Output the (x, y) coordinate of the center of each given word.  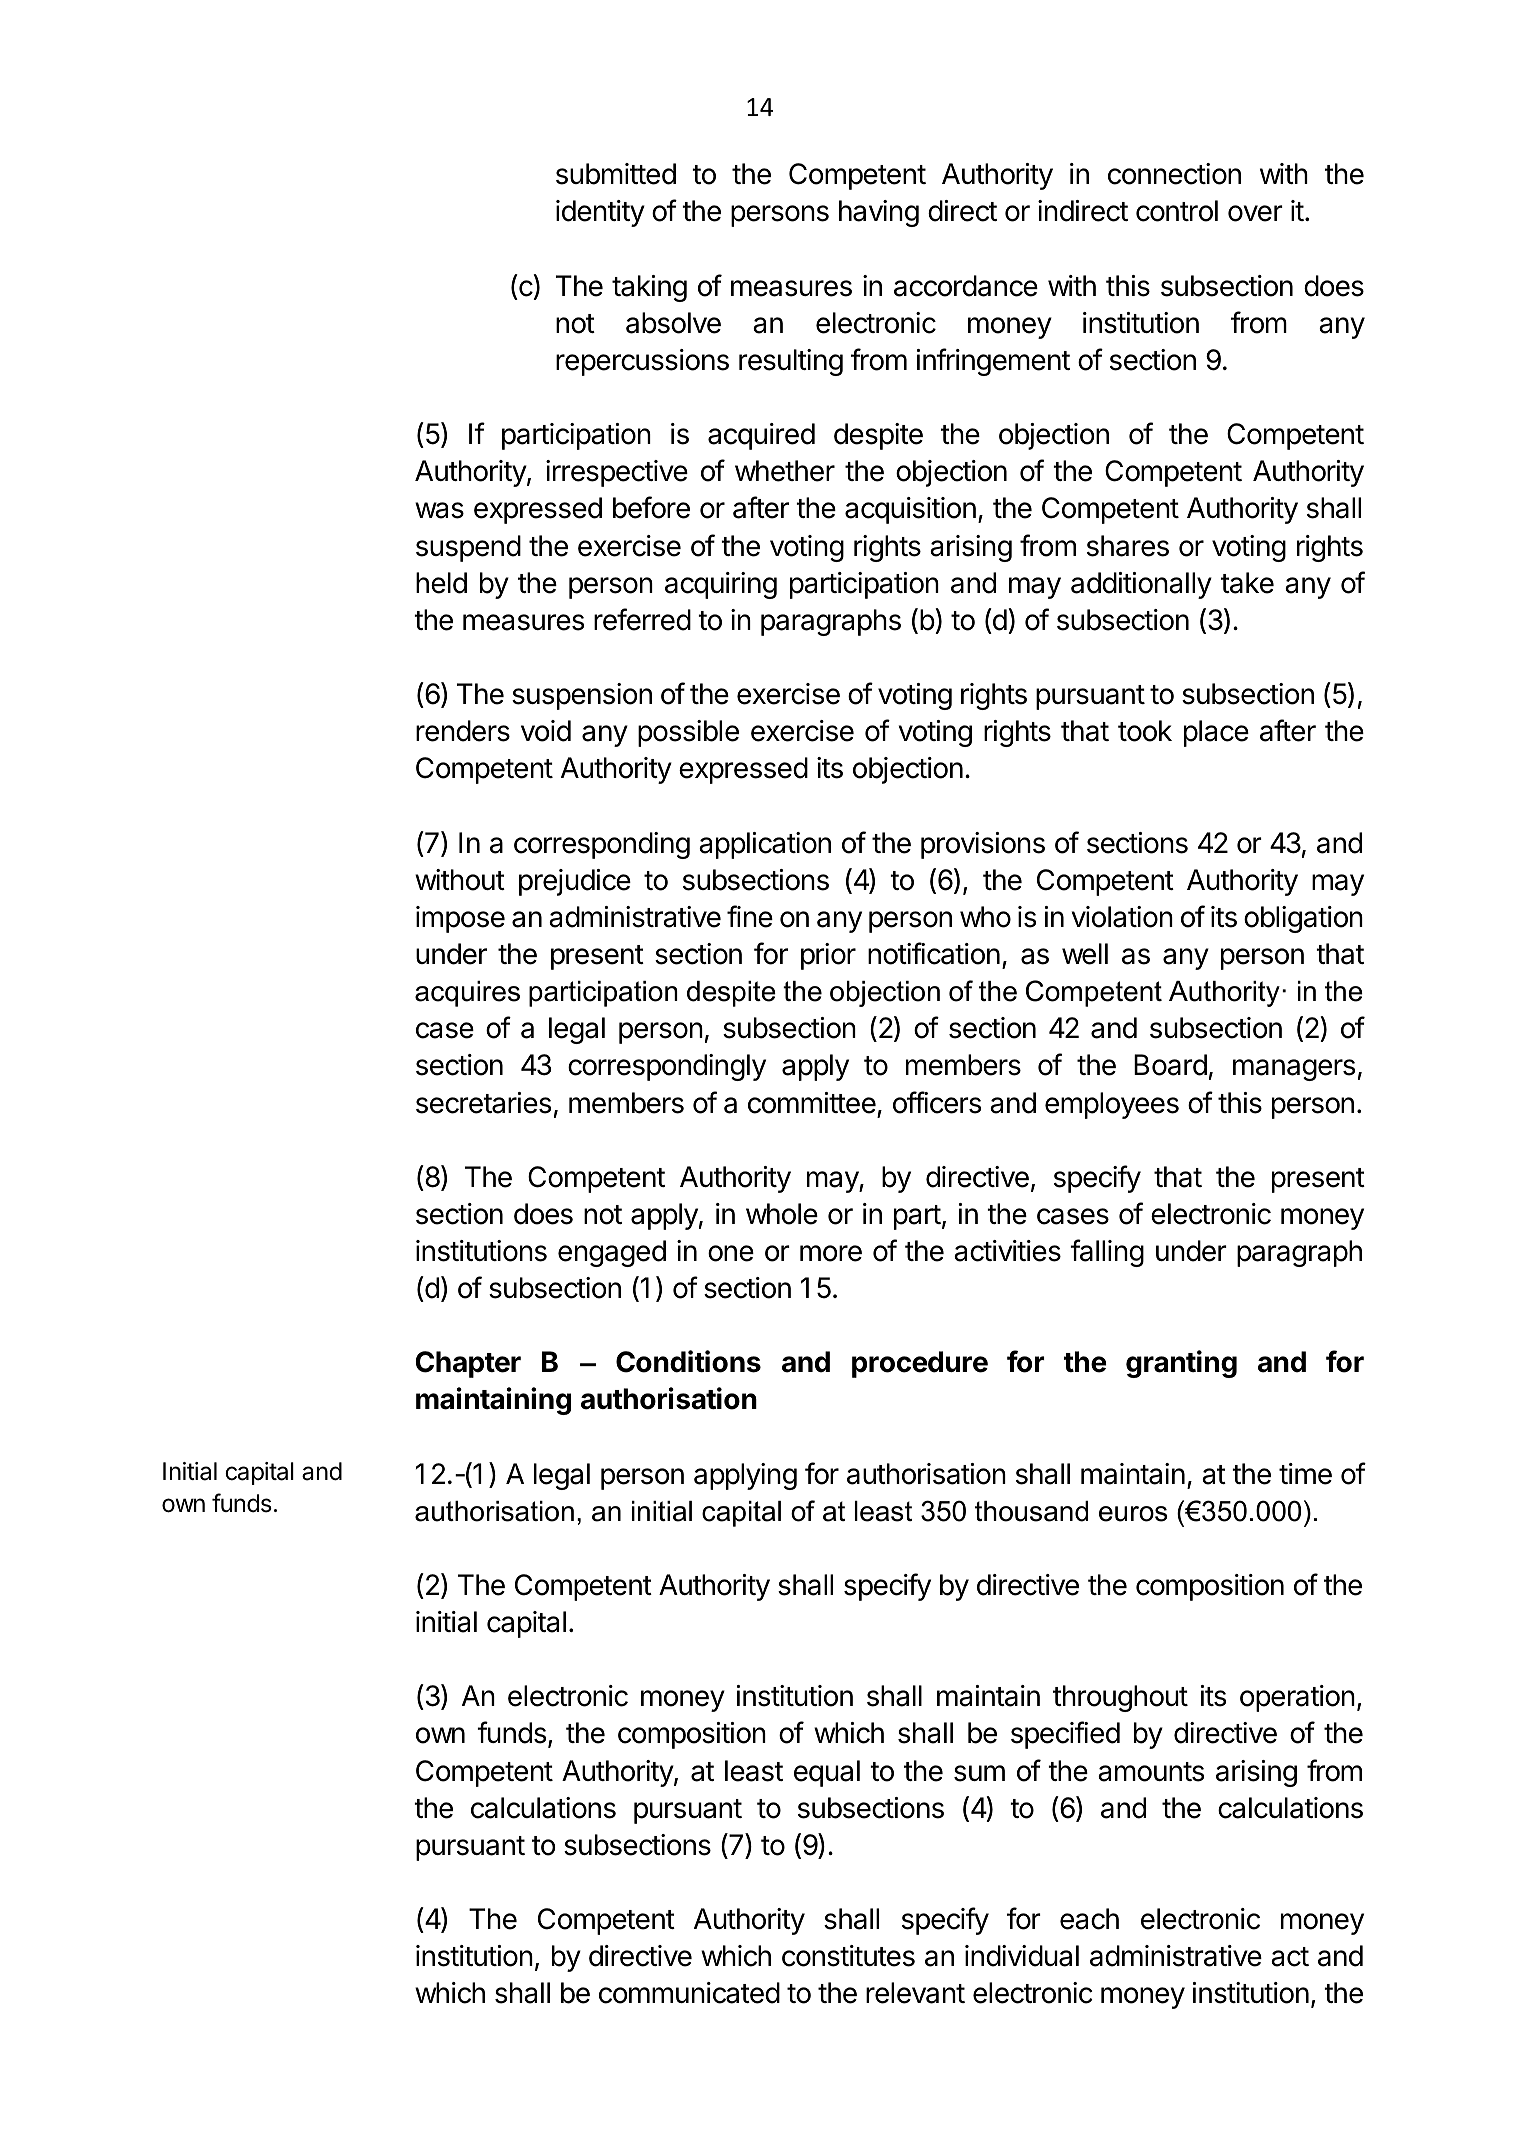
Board (1170, 1065)
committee (812, 1103)
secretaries (483, 1103)
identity (600, 213)
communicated (689, 1993)
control (1177, 211)
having (879, 213)
